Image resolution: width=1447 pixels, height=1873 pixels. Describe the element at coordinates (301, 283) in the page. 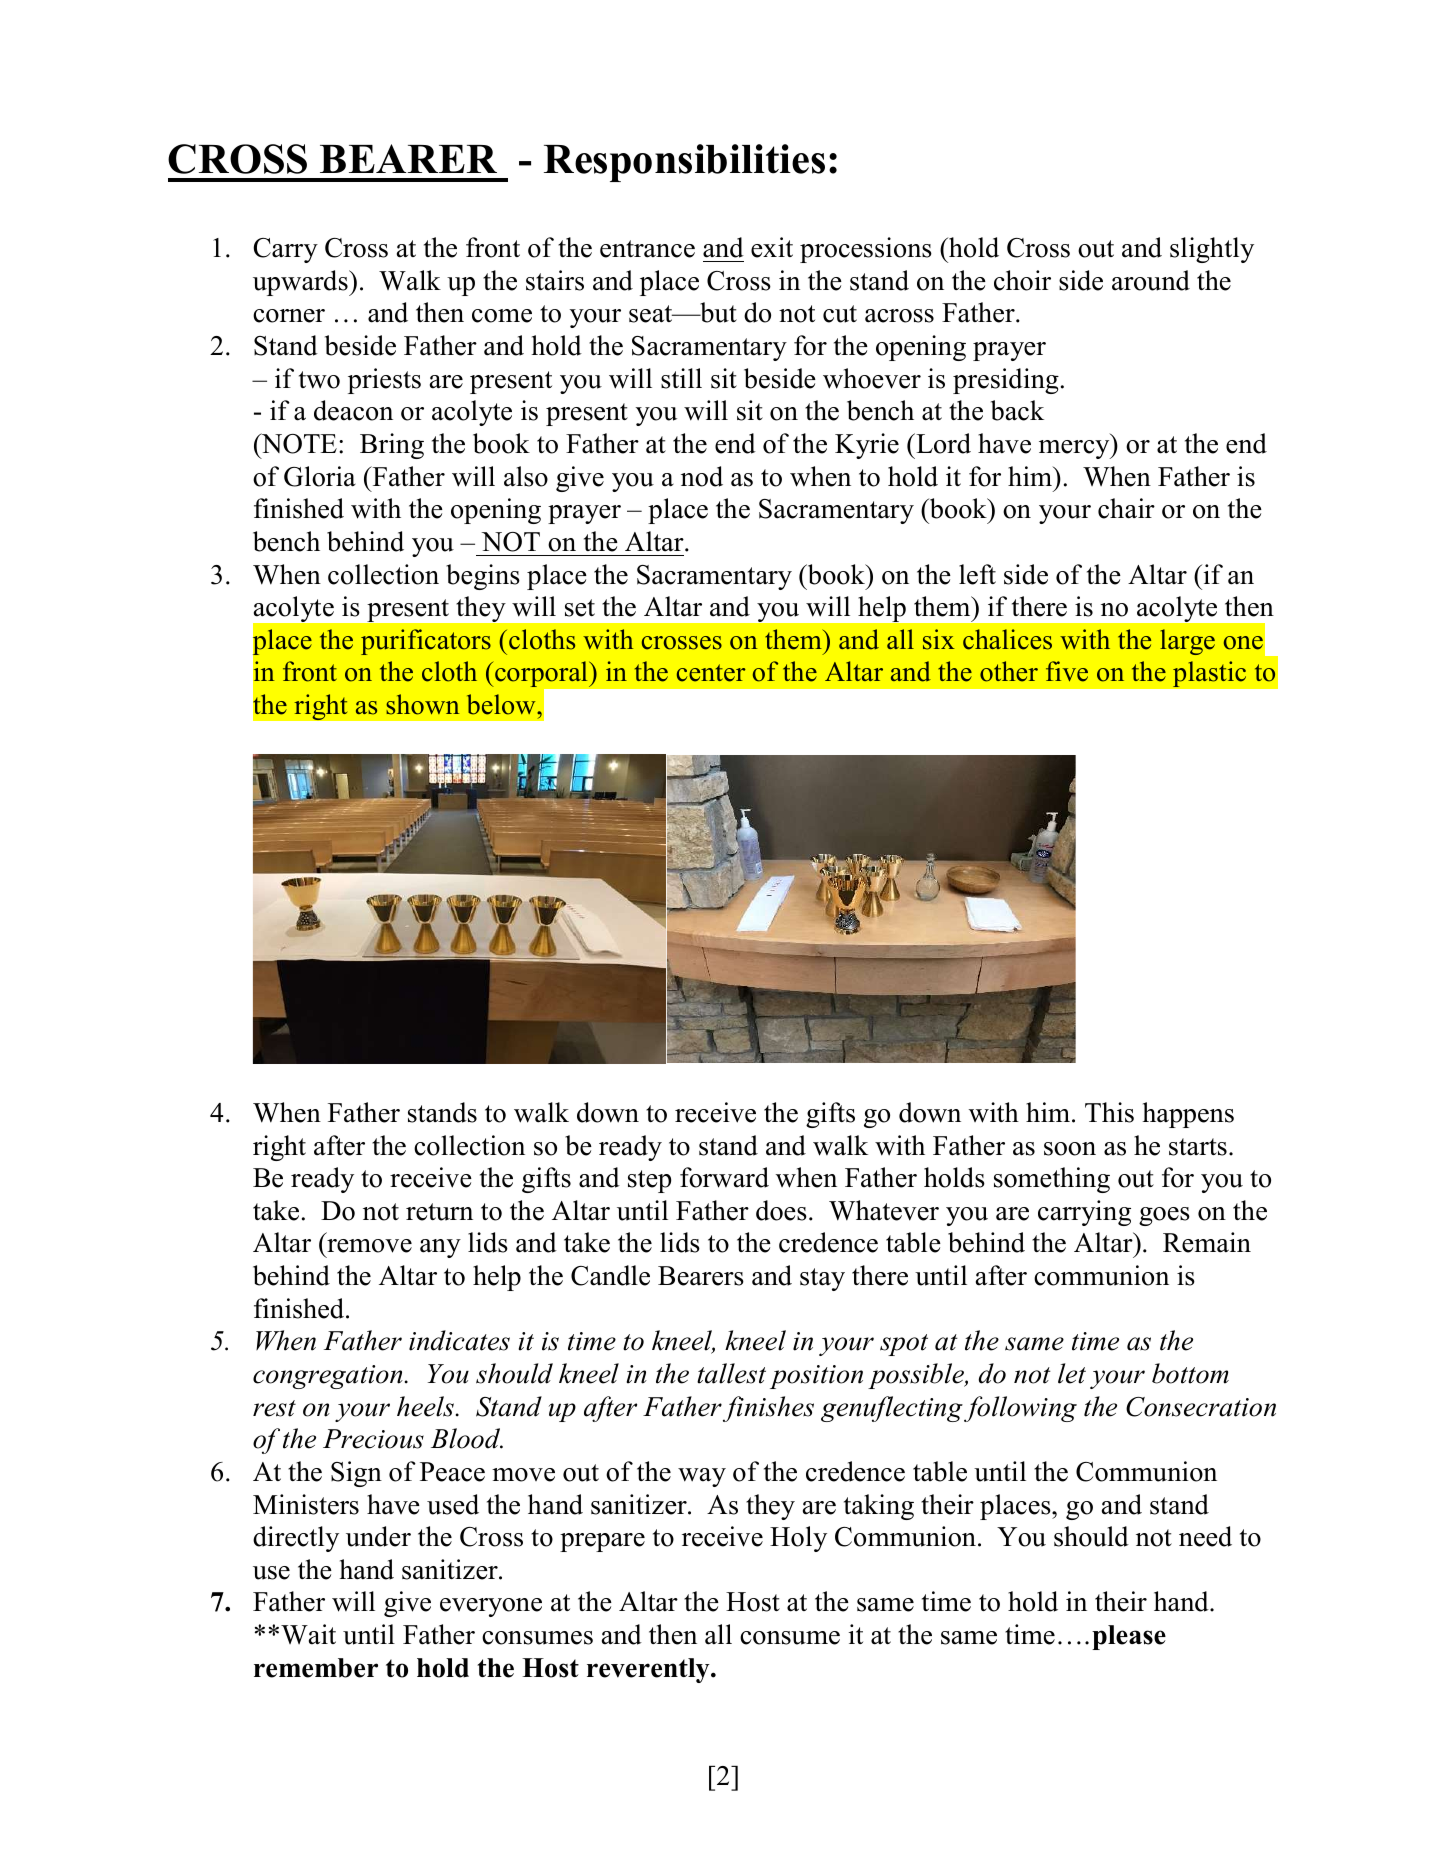

I see `upwards` at that location.
